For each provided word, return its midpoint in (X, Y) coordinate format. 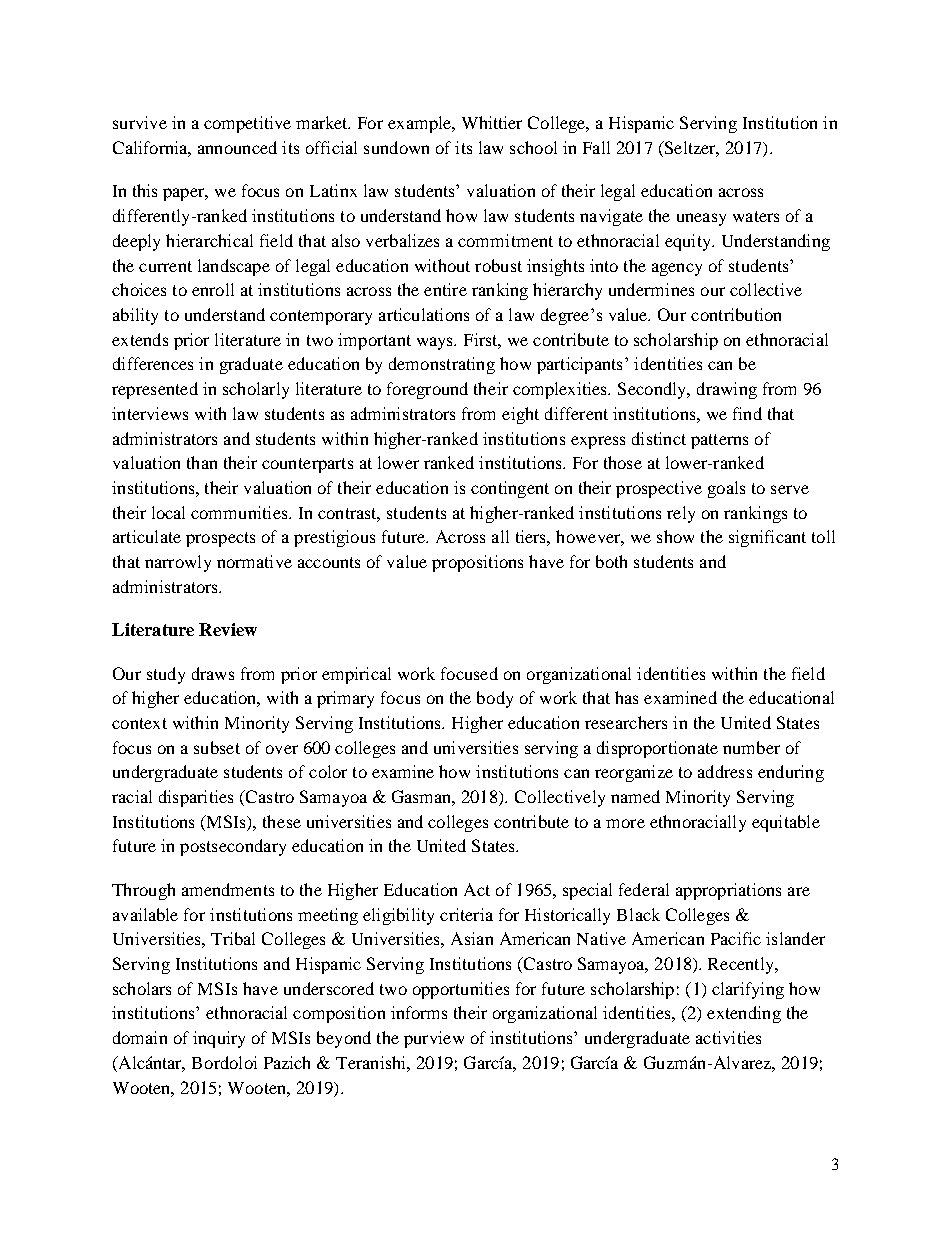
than (202, 462)
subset (217, 747)
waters (756, 216)
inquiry (219, 1039)
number (751, 747)
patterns (719, 441)
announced (237, 147)
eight (520, 415)
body (495, 699)
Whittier (492, 122)
